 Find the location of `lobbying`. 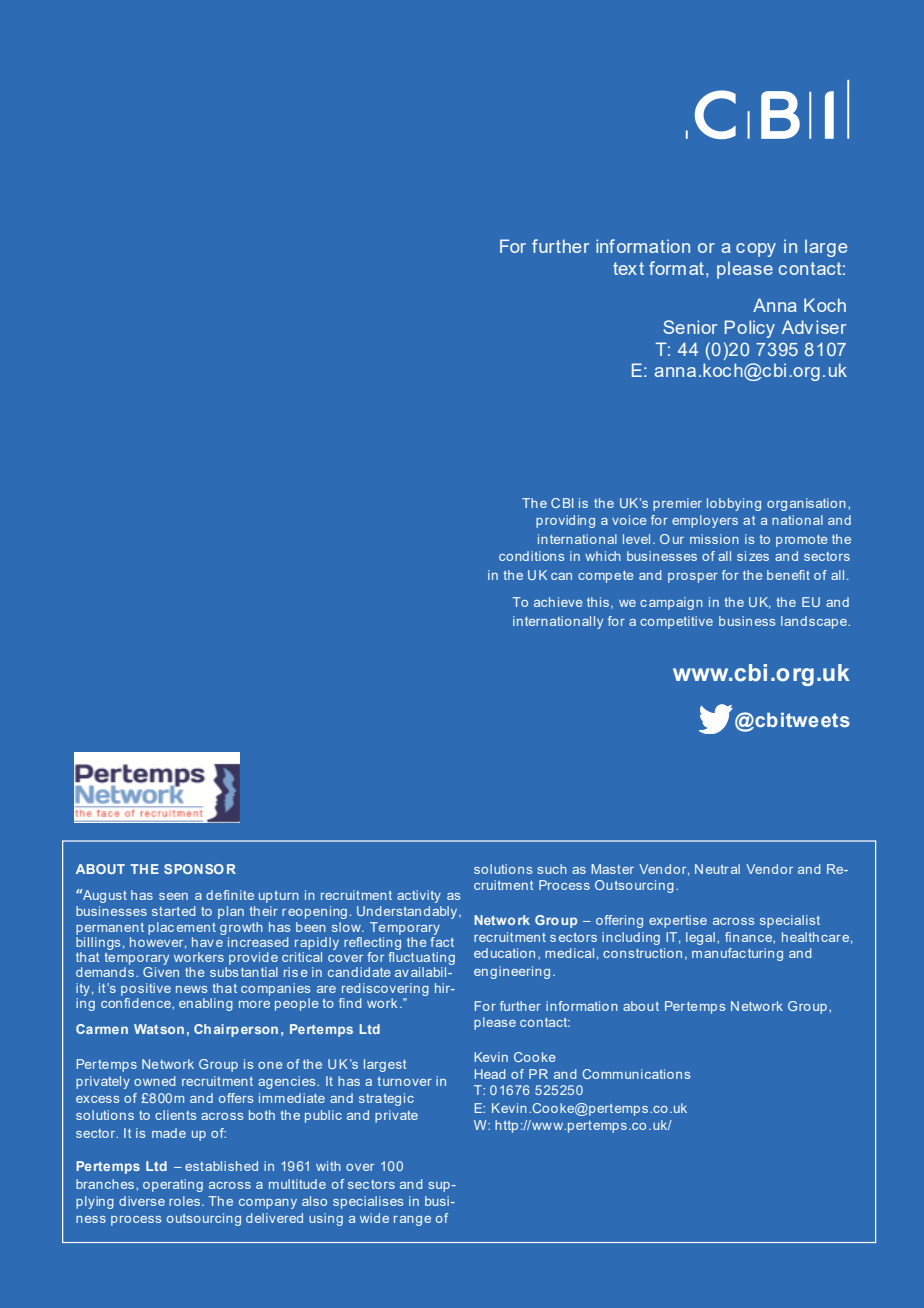

lobbying is located at coordinates (734, 504).
